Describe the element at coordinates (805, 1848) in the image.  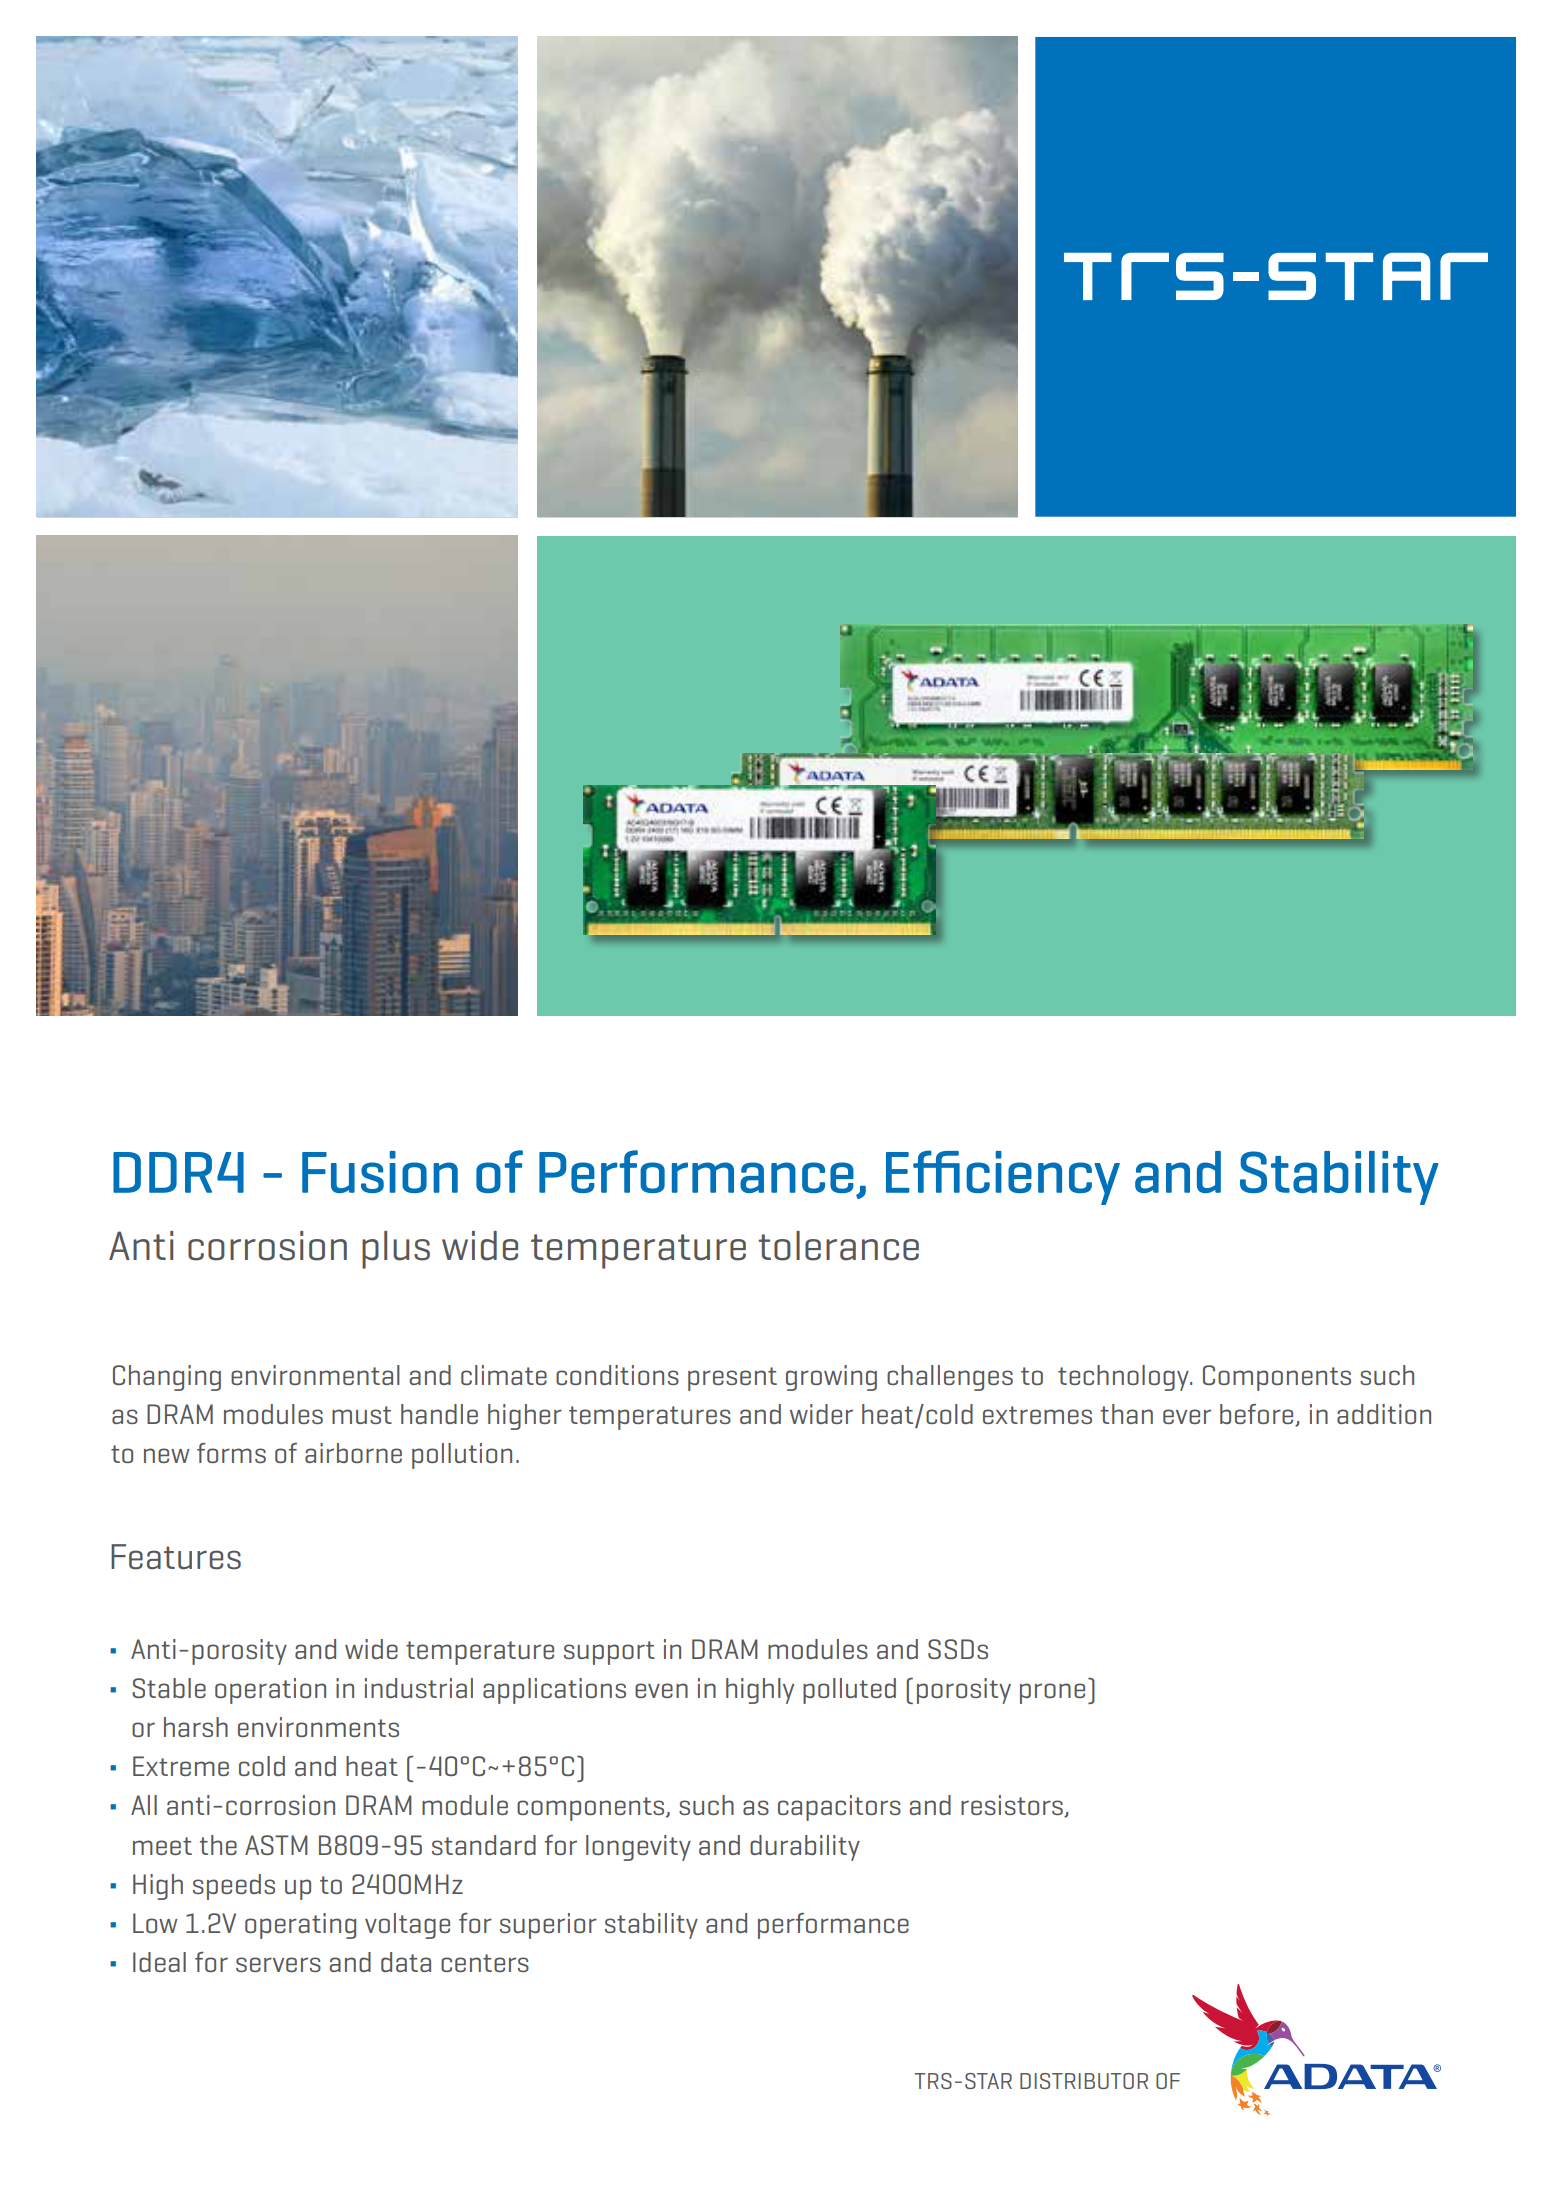
I see `durability` at that location.
